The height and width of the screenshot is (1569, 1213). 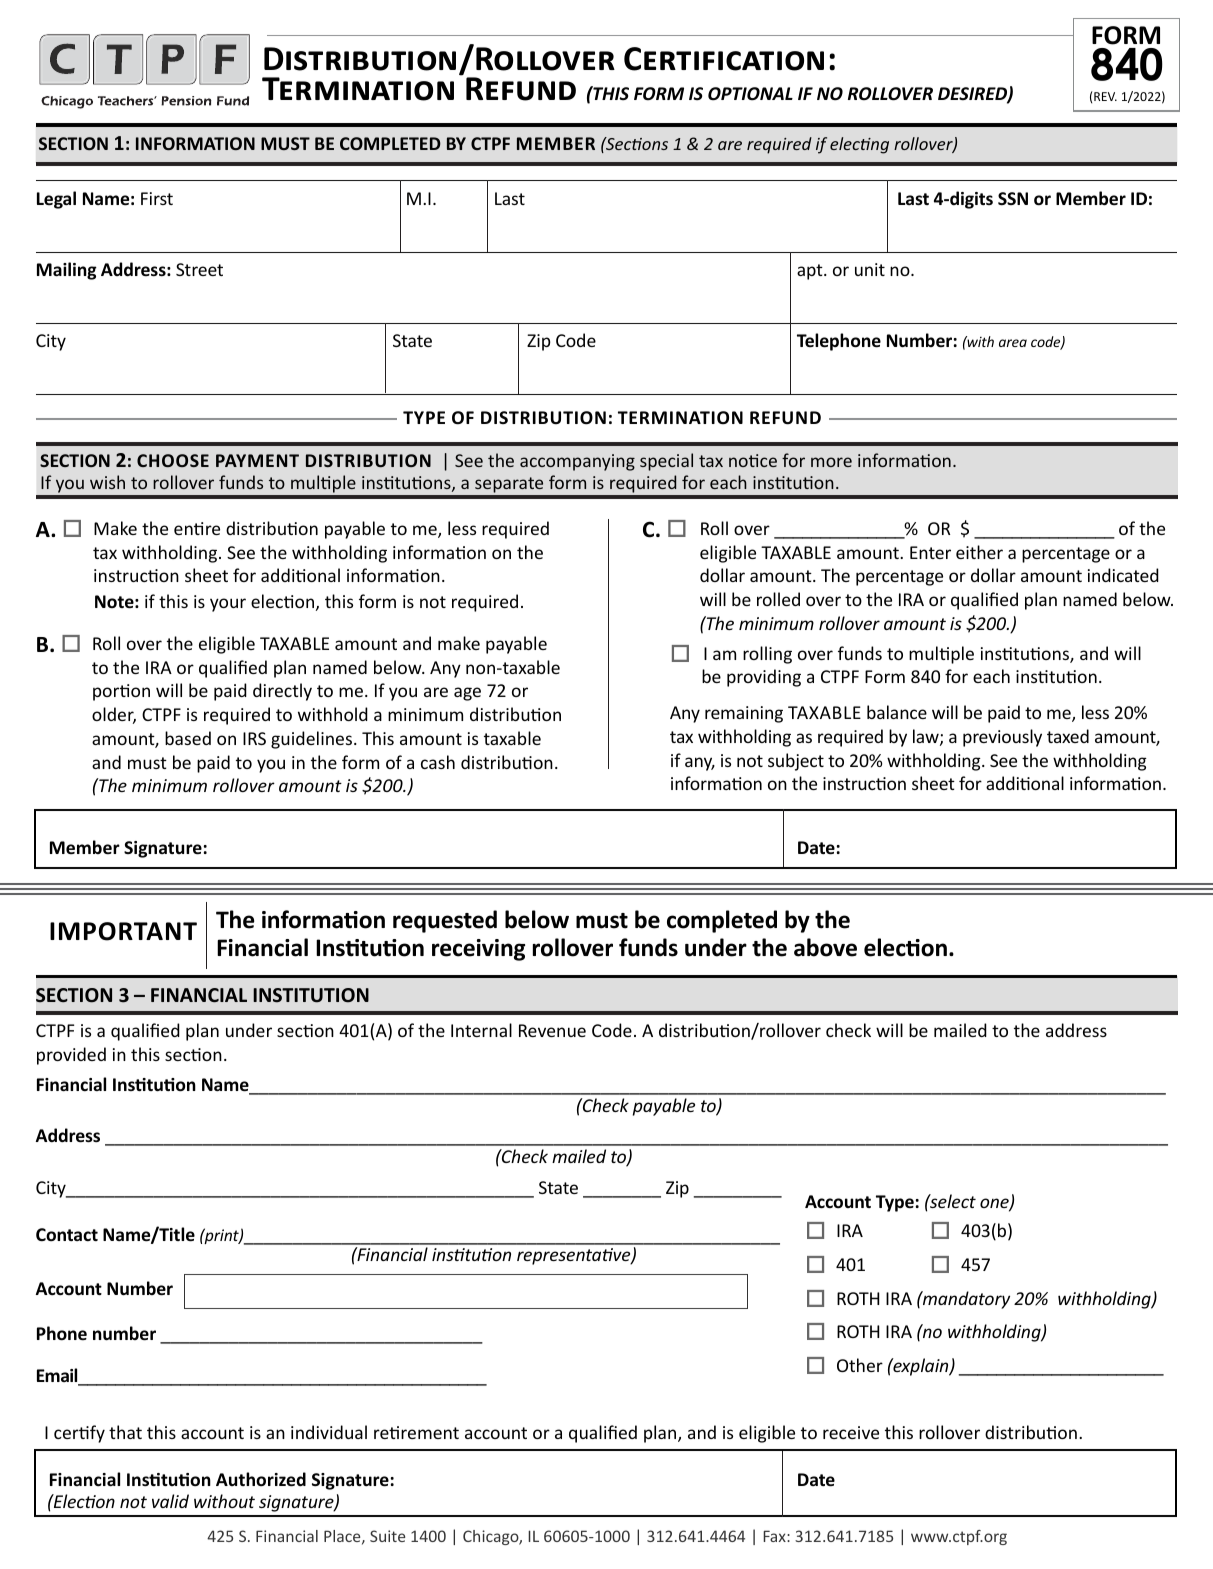 I want to click on receive, so click(x=851, y=1432).
